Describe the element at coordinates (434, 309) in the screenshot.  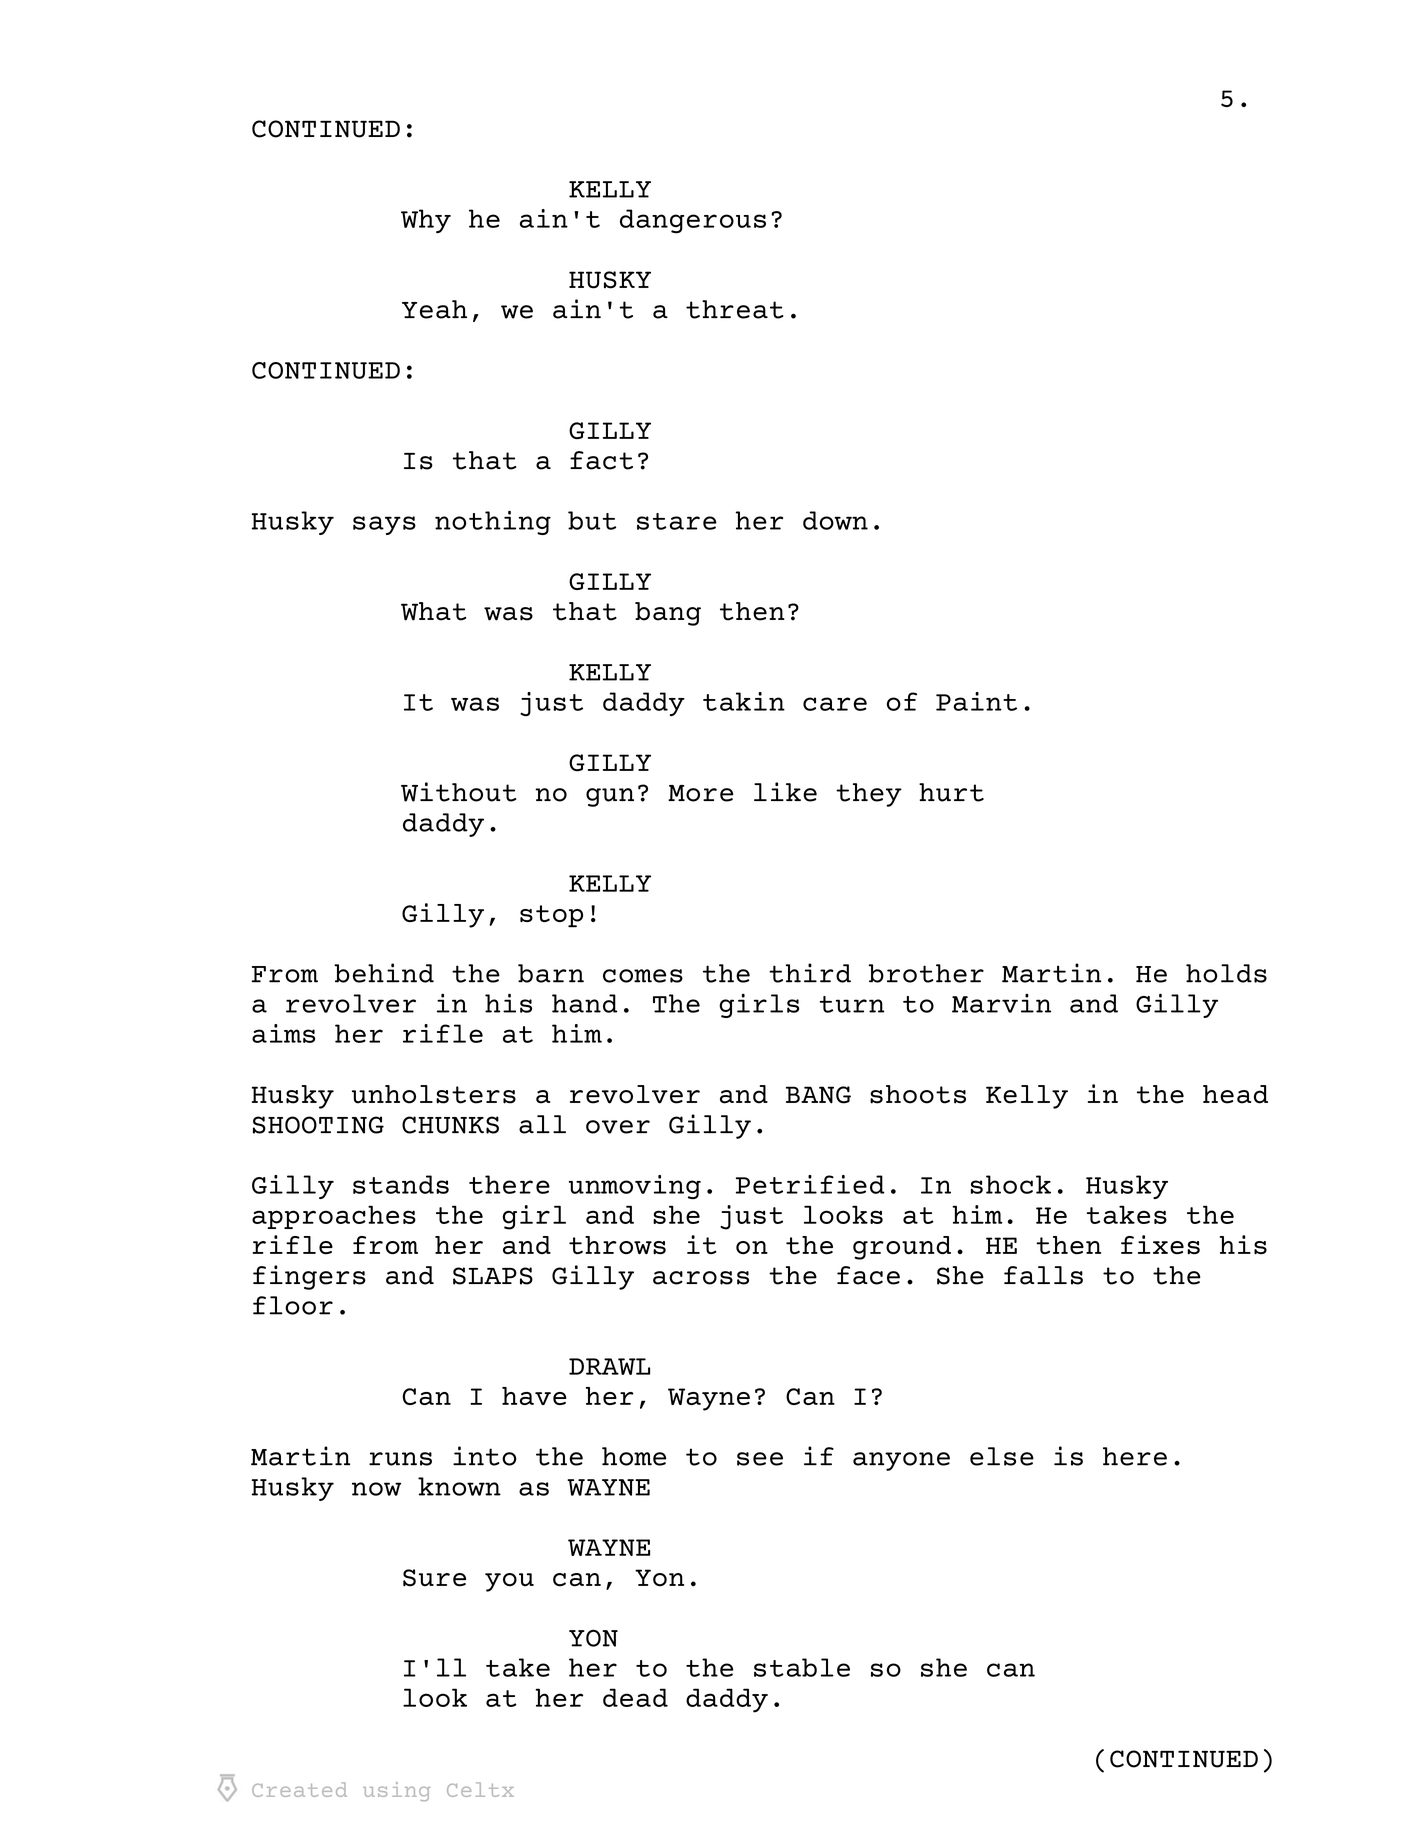
I see `Yeah` at that location.
